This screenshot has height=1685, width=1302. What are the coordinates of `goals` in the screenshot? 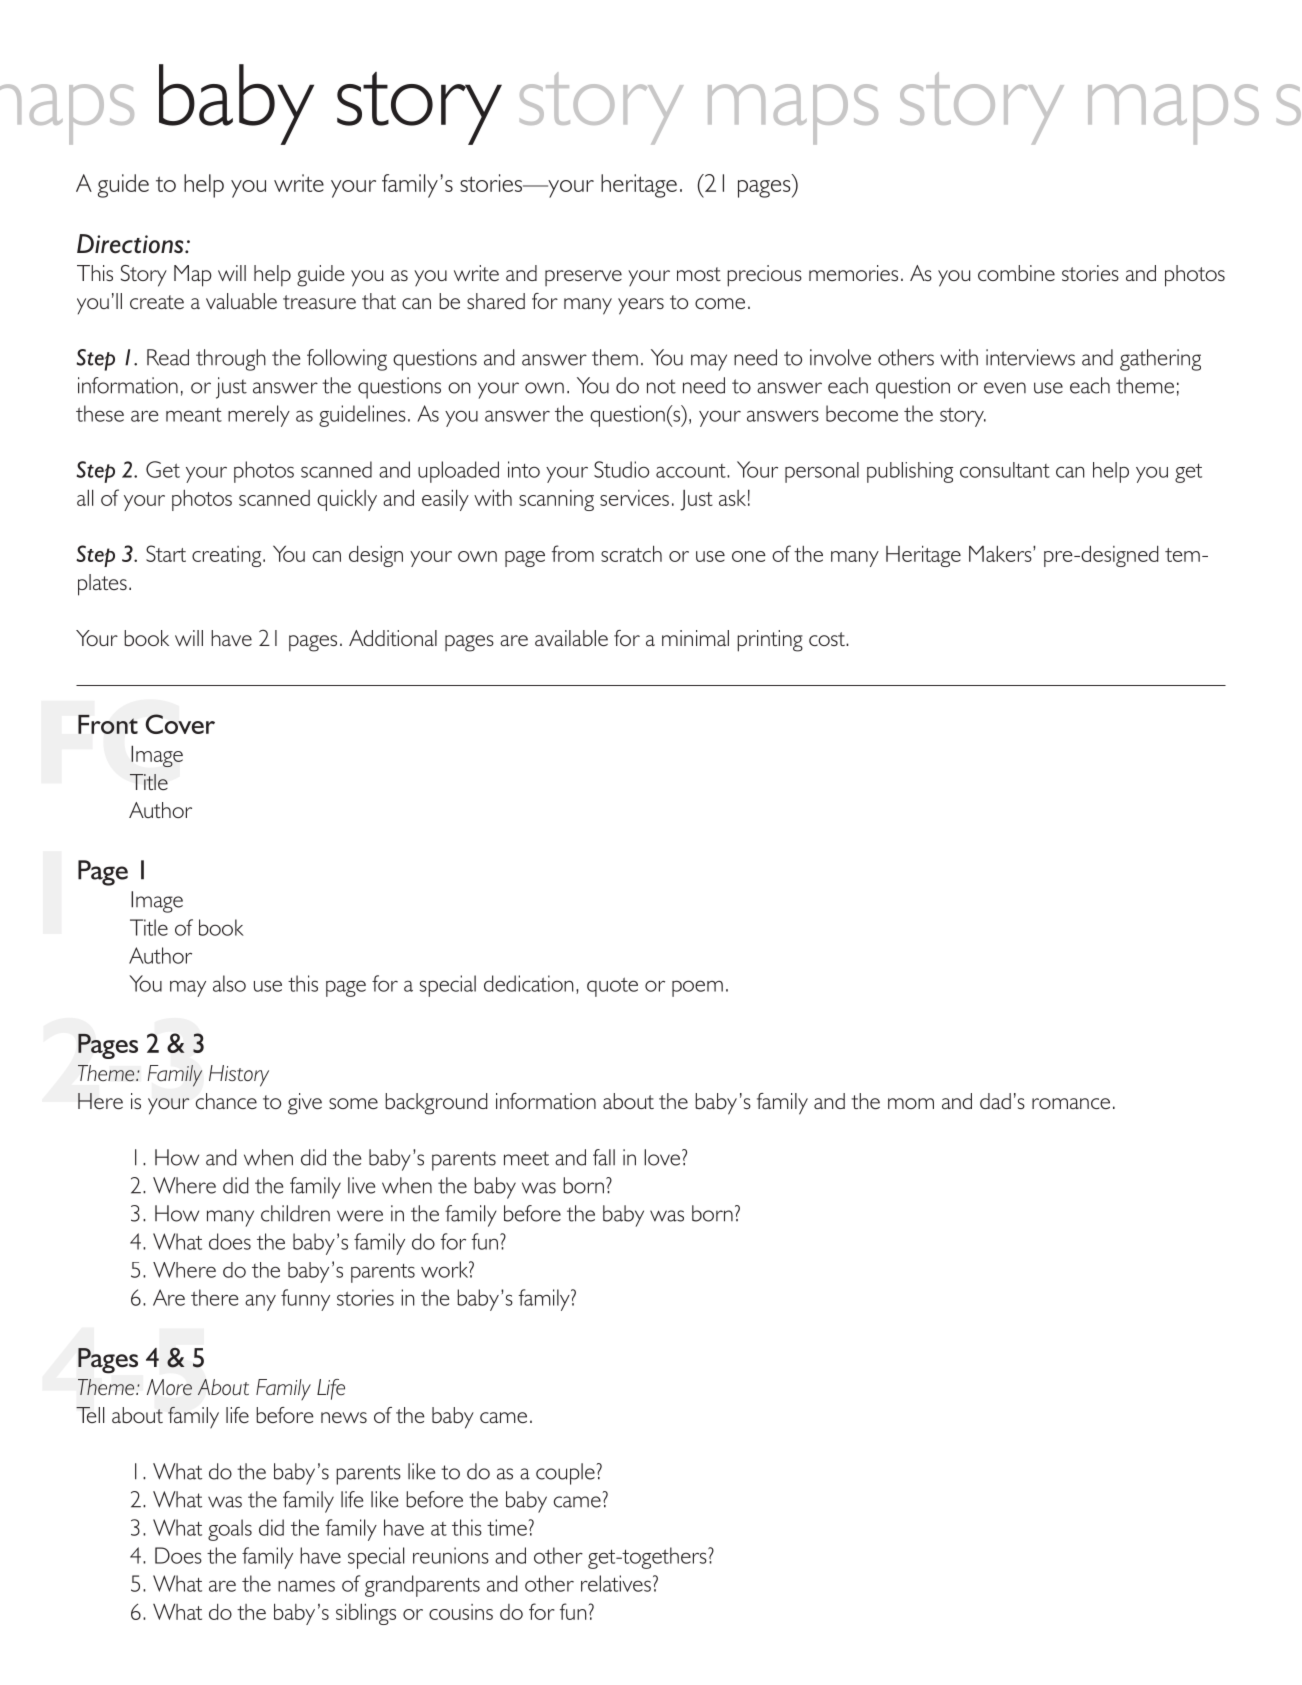 It's located at (230, 1530).
